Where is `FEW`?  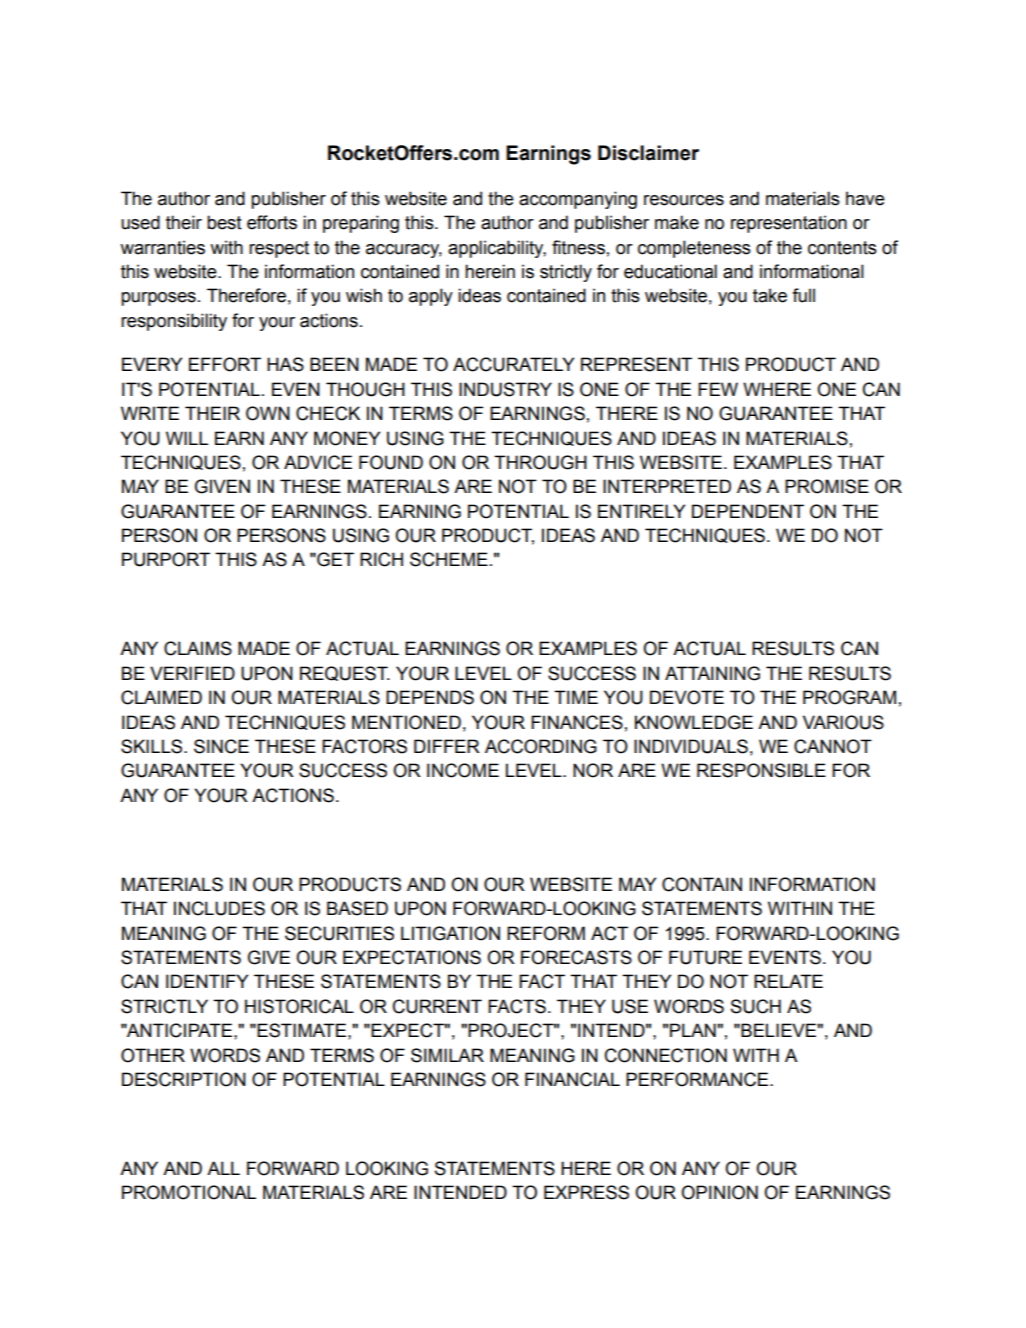 FEW is located at coordinates (718, 389).
